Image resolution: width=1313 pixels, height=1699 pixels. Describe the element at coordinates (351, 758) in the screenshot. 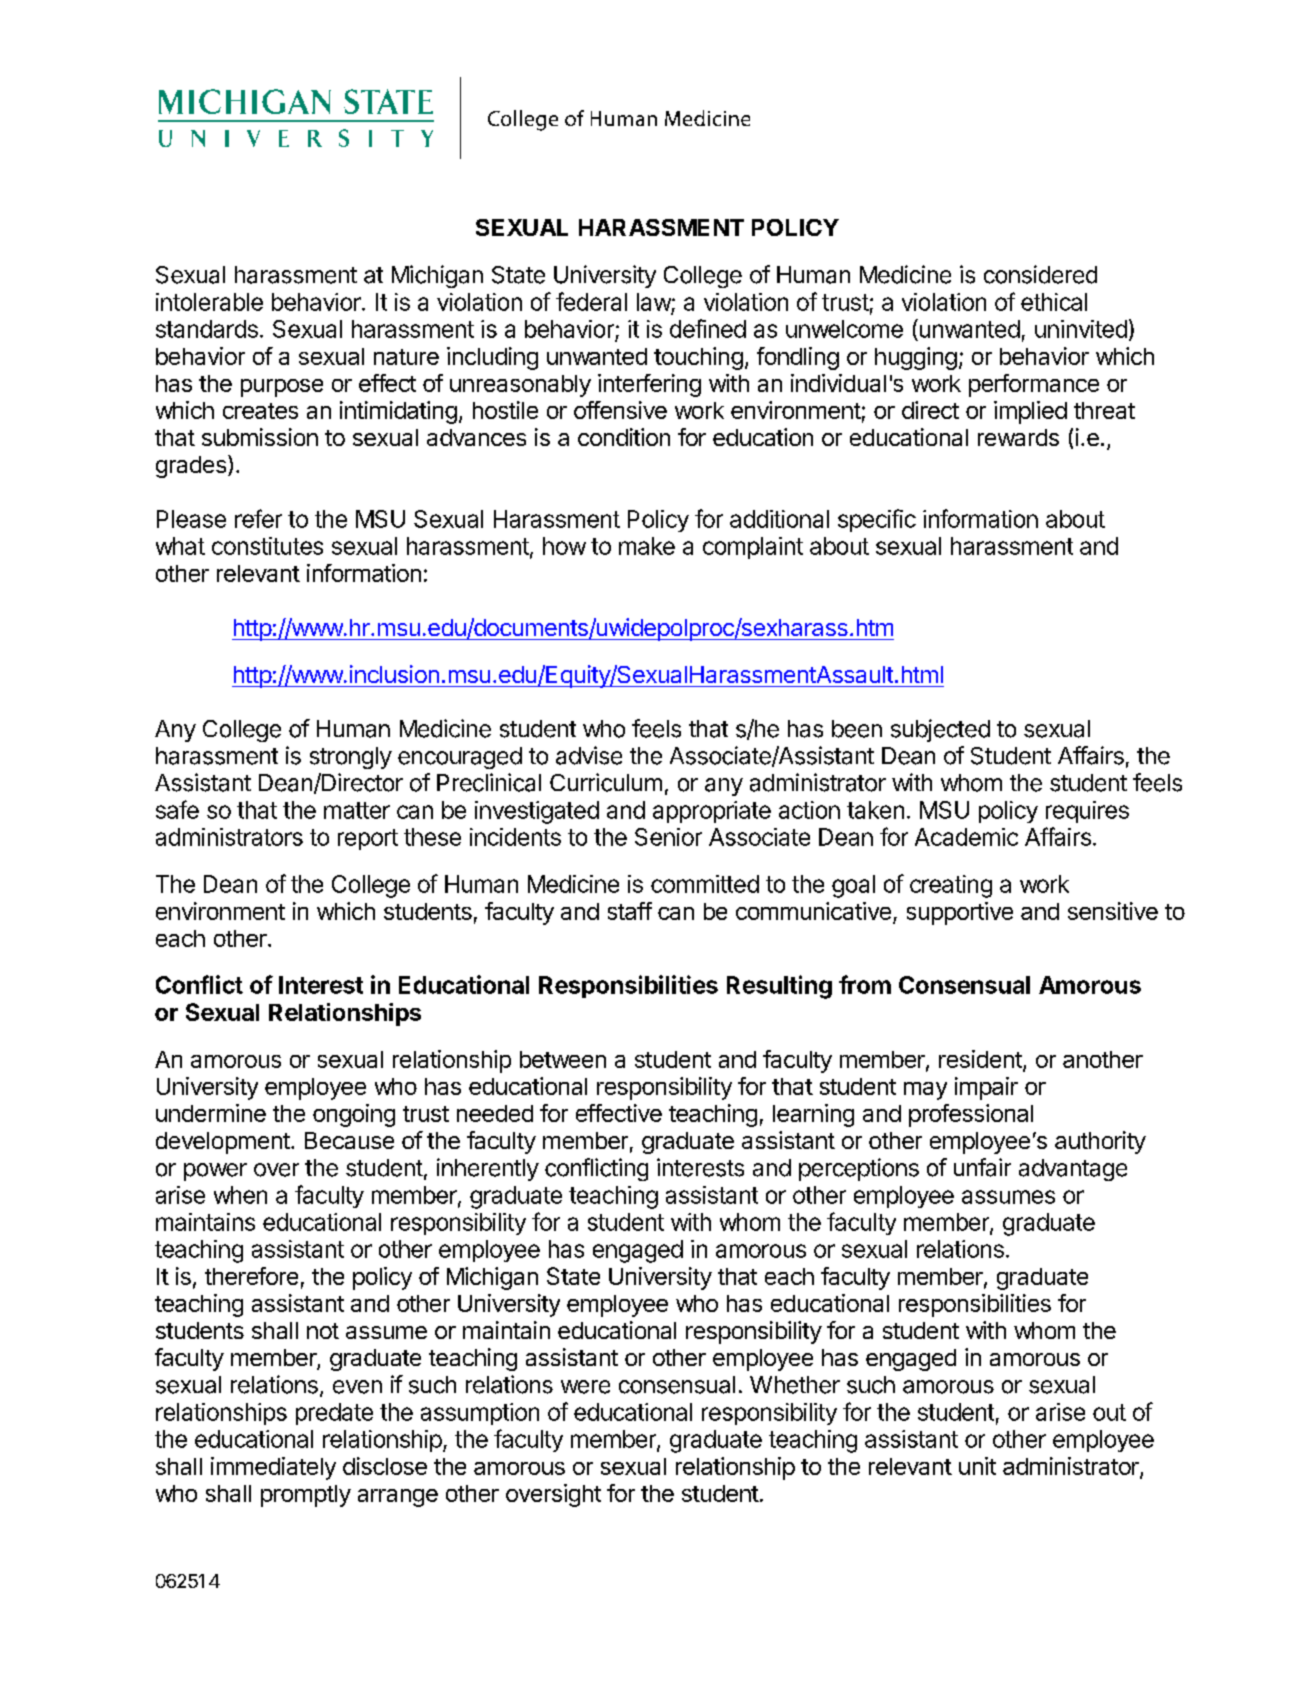

I see `strongly` at that location.
